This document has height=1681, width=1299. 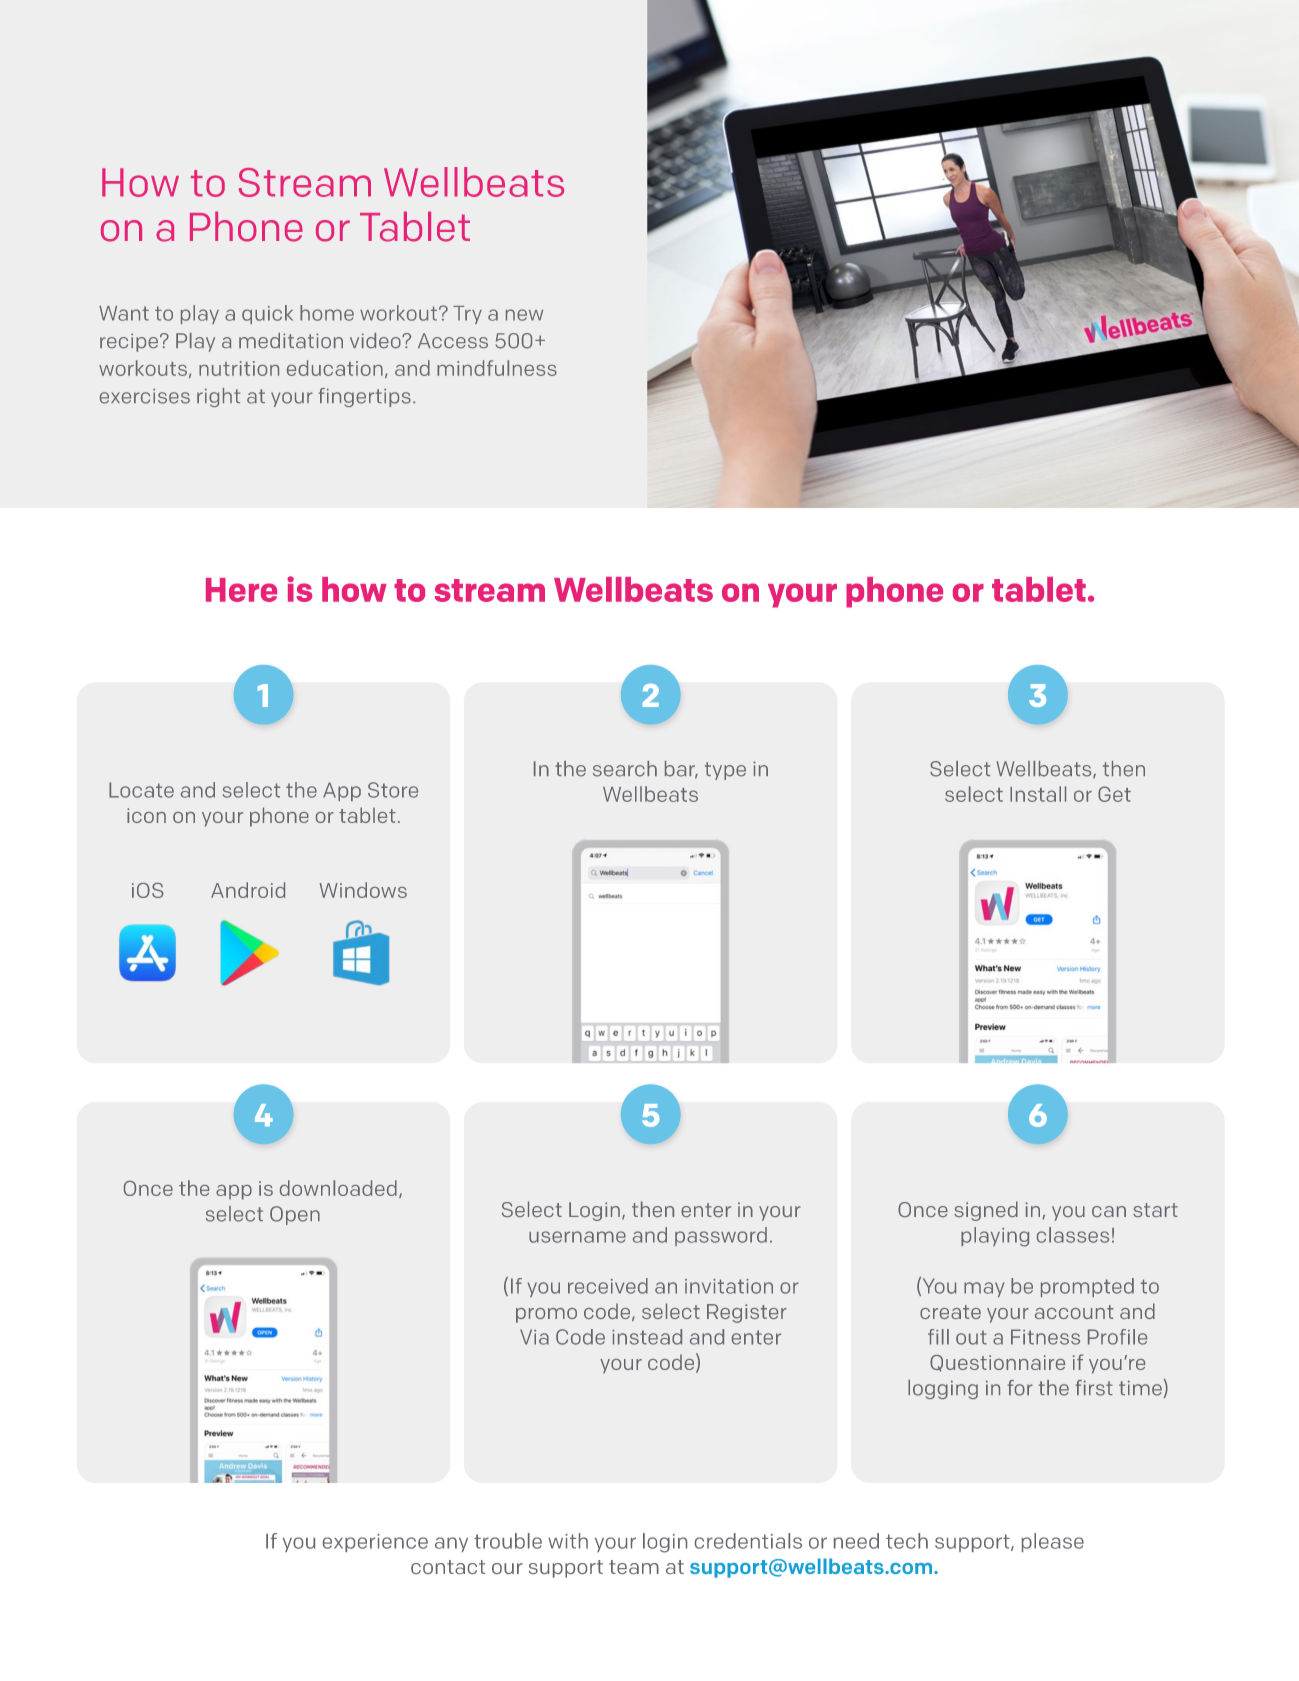 What do you see at coordinates (524, 315) in the document?
I see `new` at bounding box center [524, 315].
